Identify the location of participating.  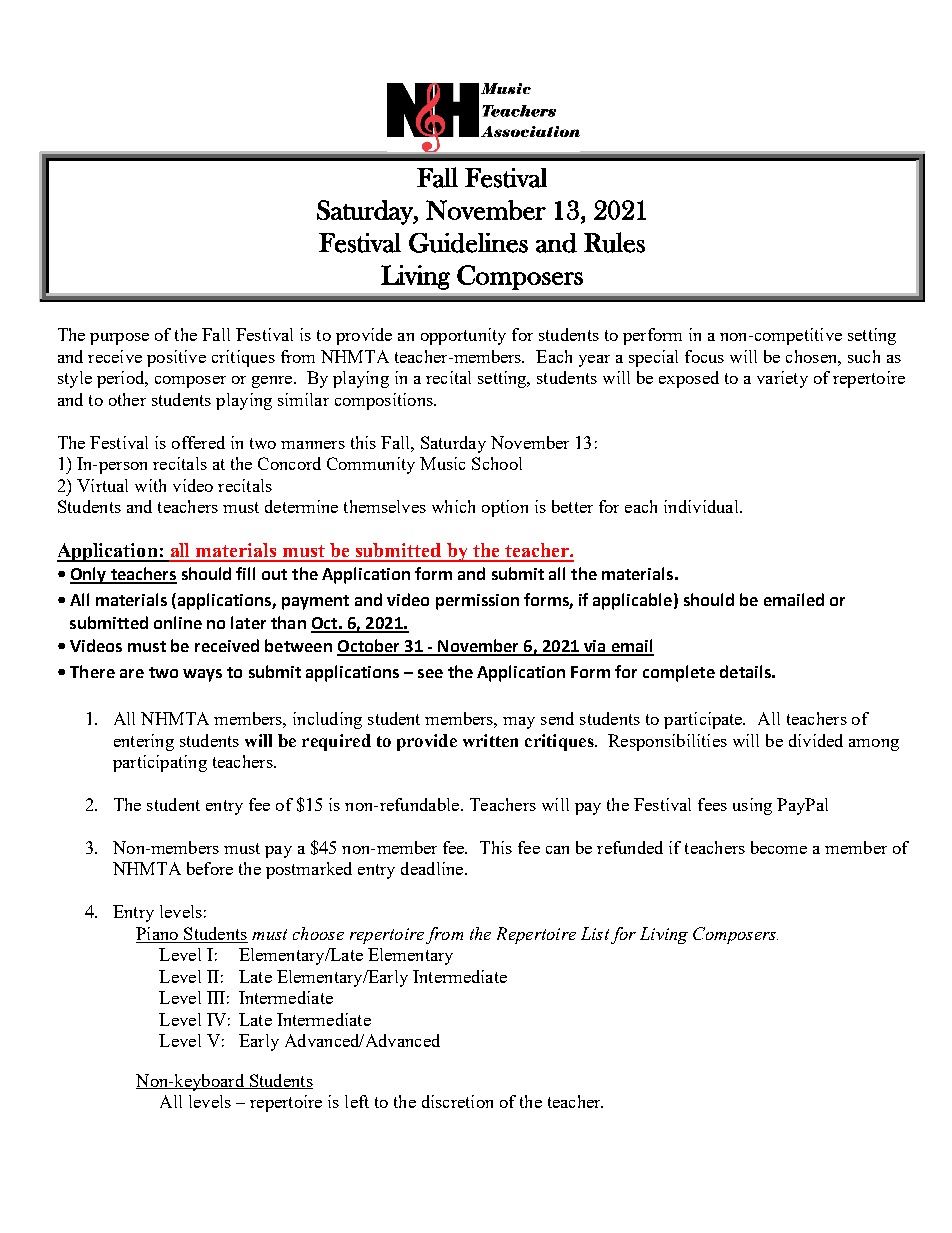
(160, 763).
